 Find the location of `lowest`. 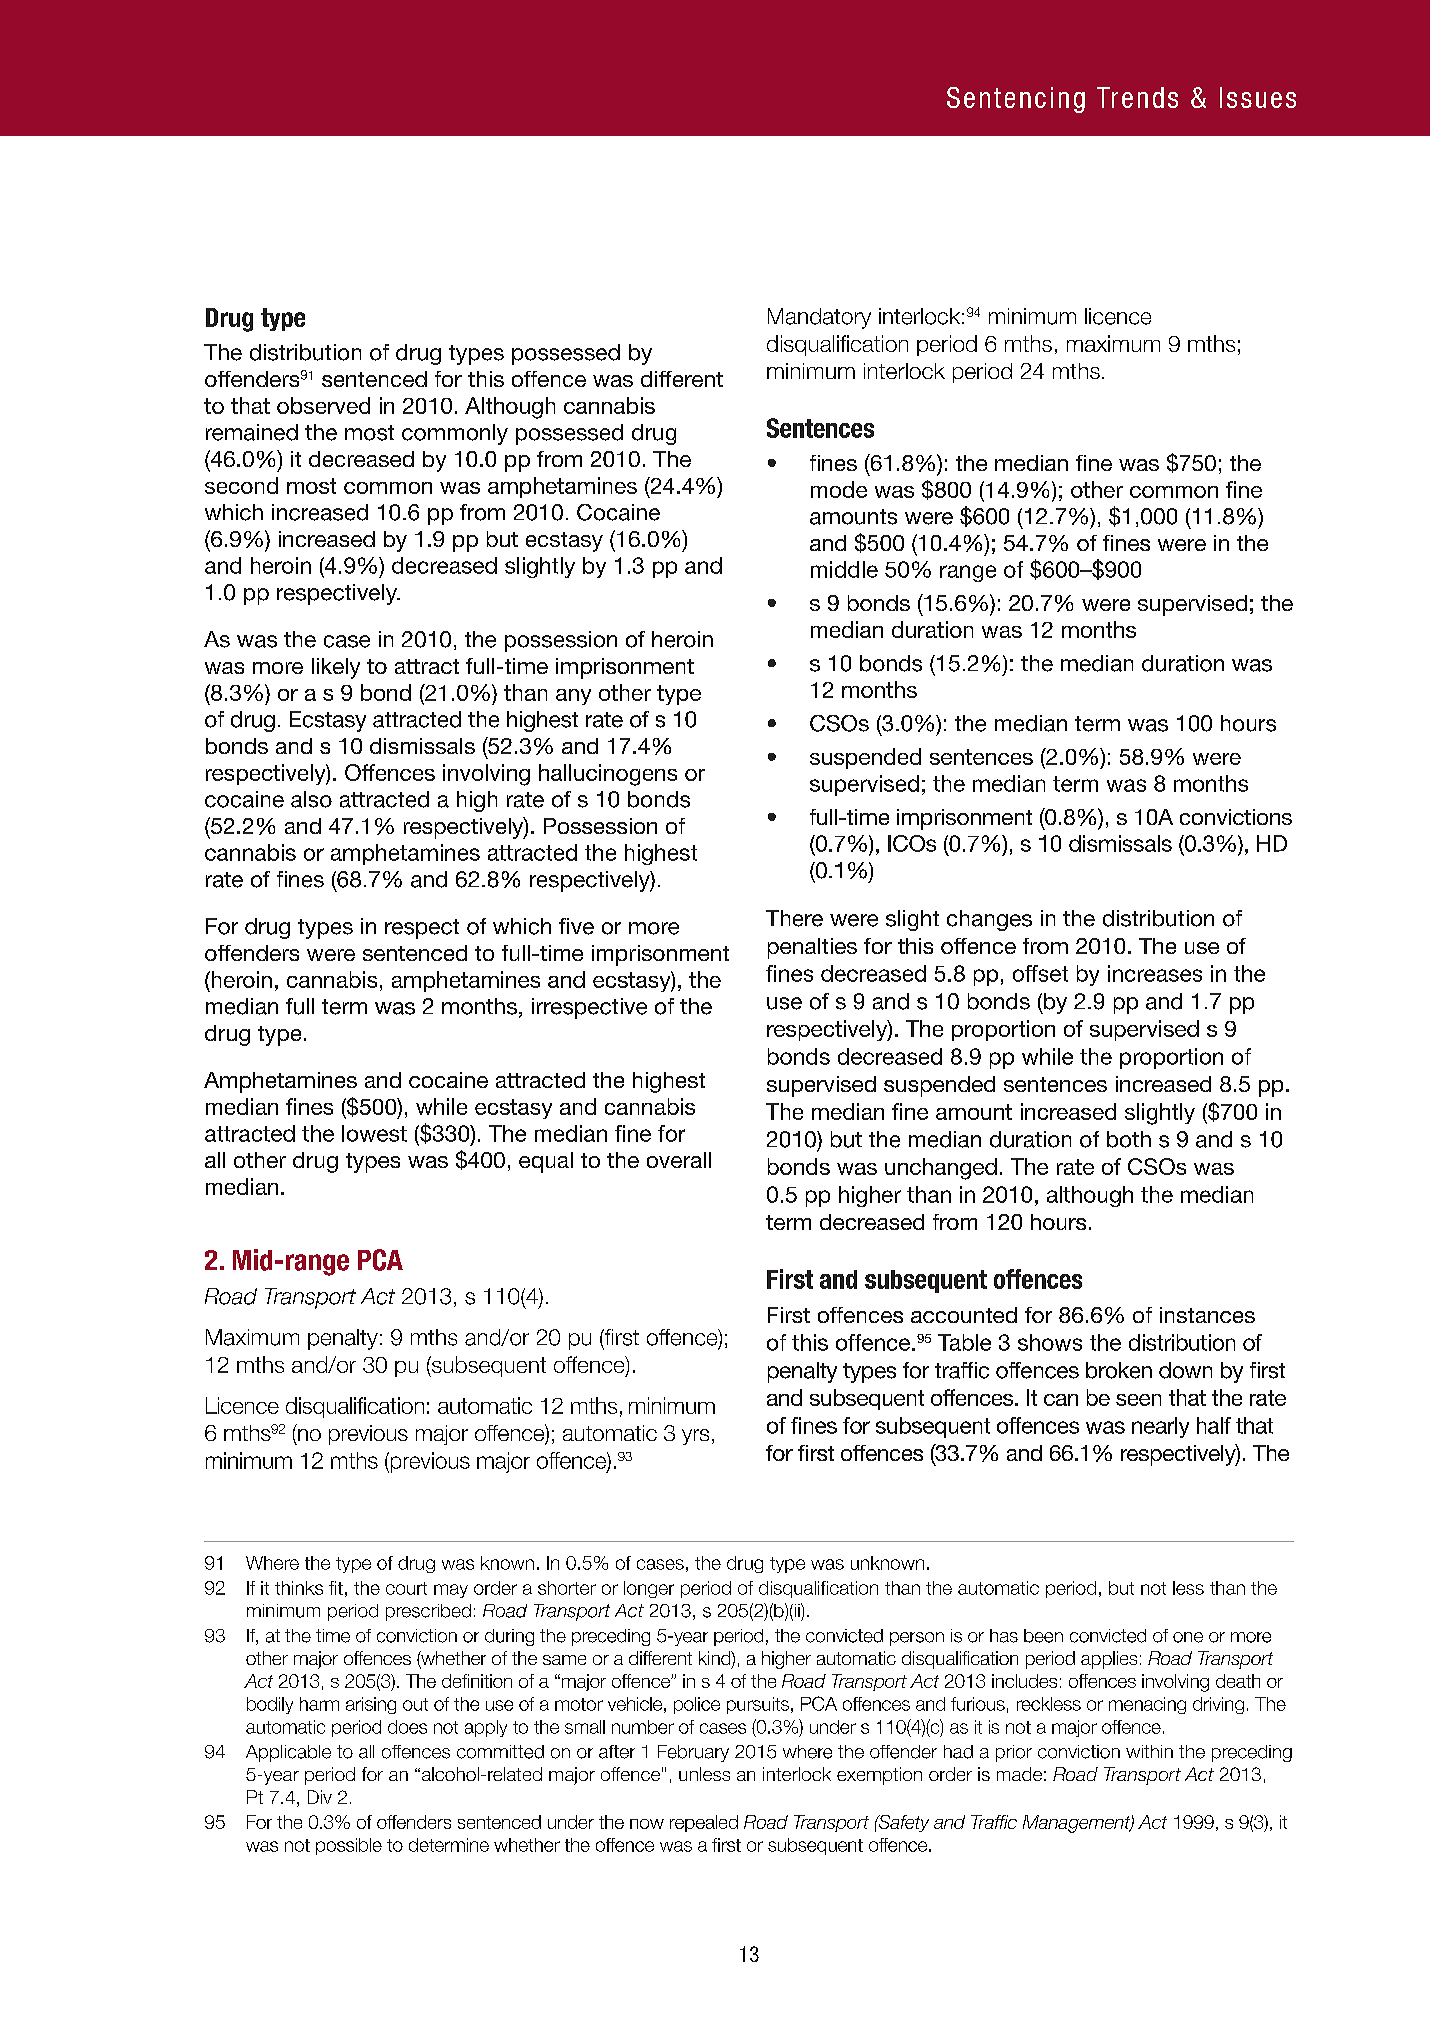

lowest is located at coordinates (374, 1133).
